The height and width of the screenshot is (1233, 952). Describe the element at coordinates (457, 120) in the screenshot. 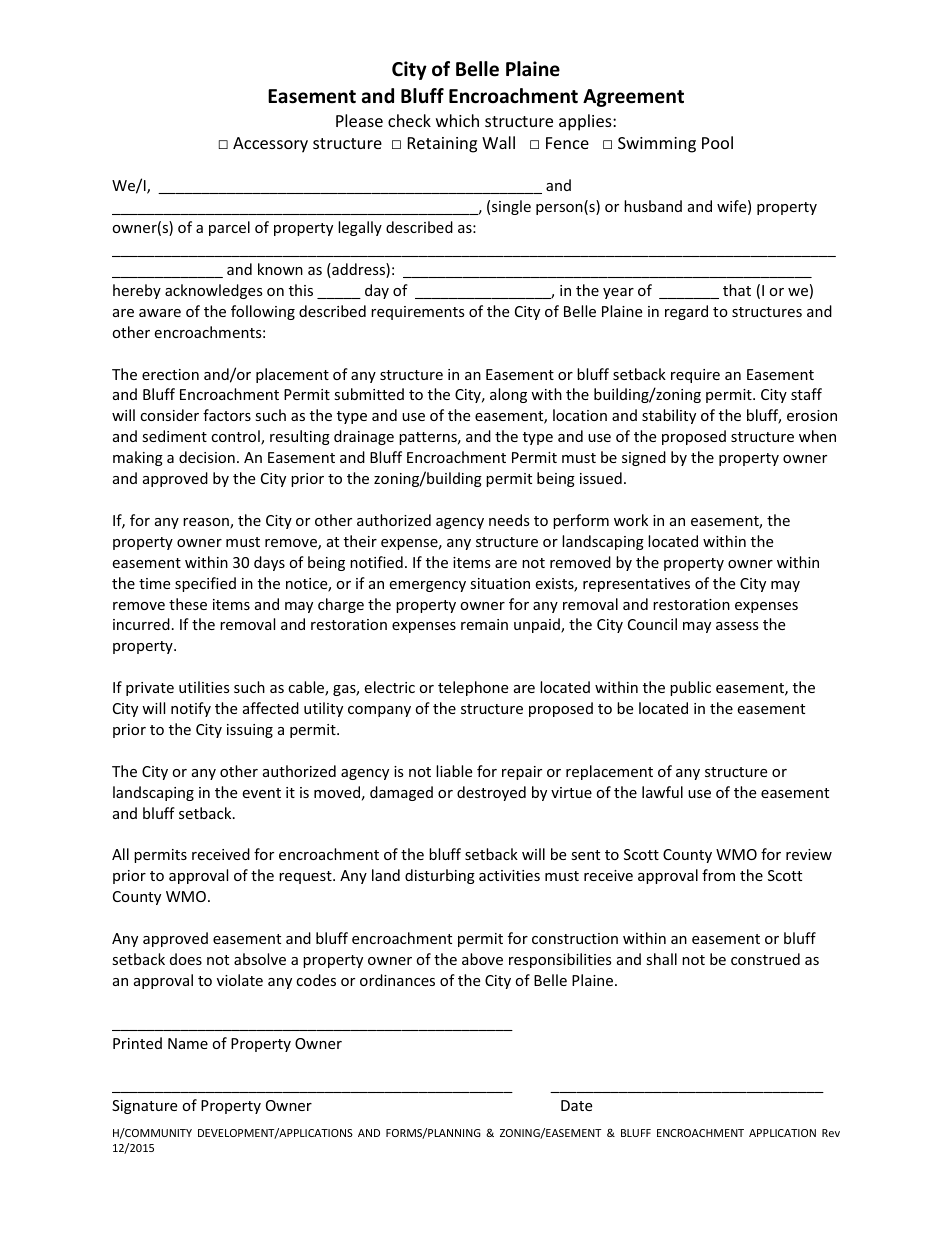

I see `which` at that location.
